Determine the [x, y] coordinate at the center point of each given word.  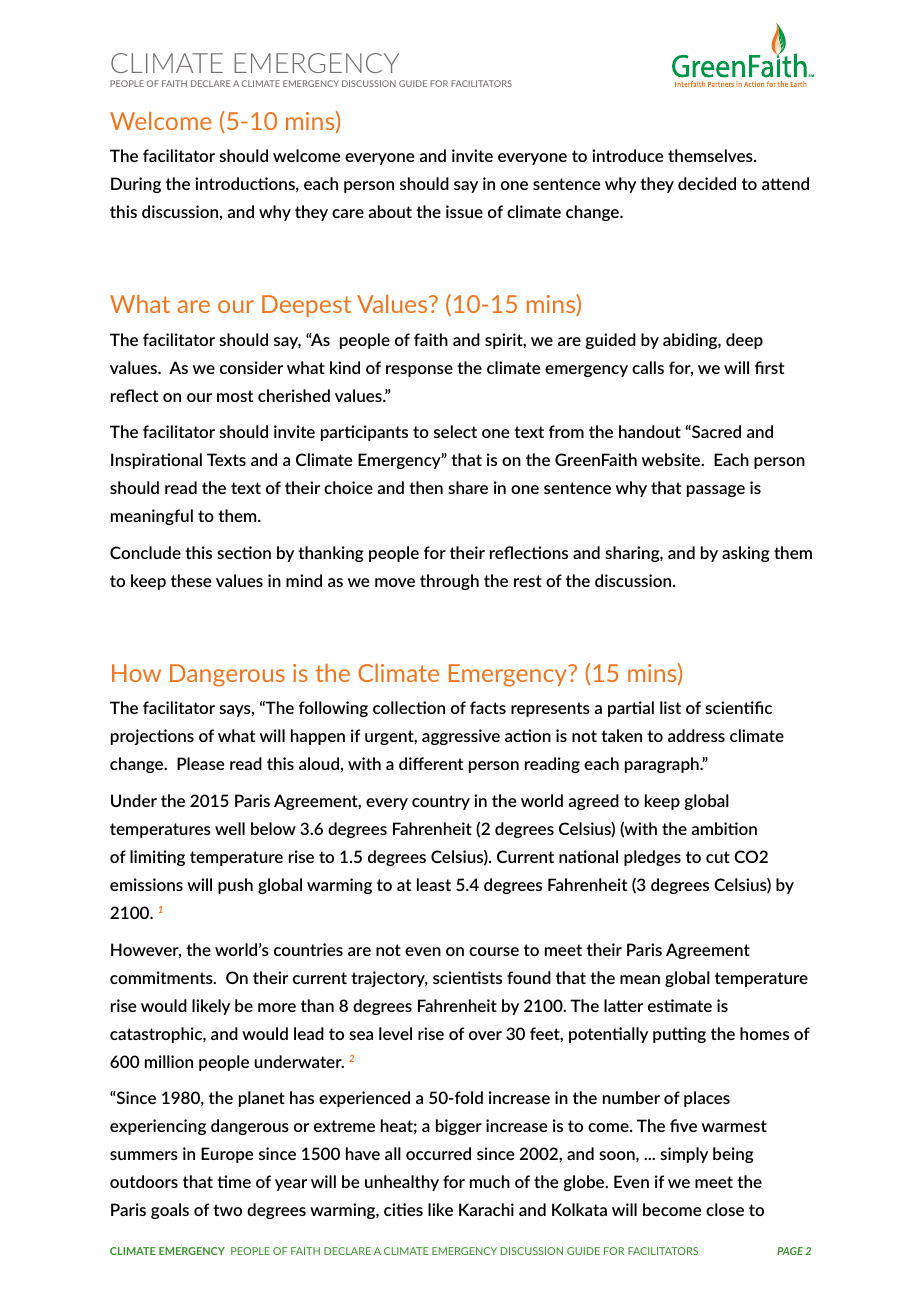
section [244, 552]
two [227, 1210]
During [136, 185]
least [434, 884]
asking [746, 554]
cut [718, 857]
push [235, 886]
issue [464, 211]
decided [707, 183]
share [468, 487]
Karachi [486, 1209]
